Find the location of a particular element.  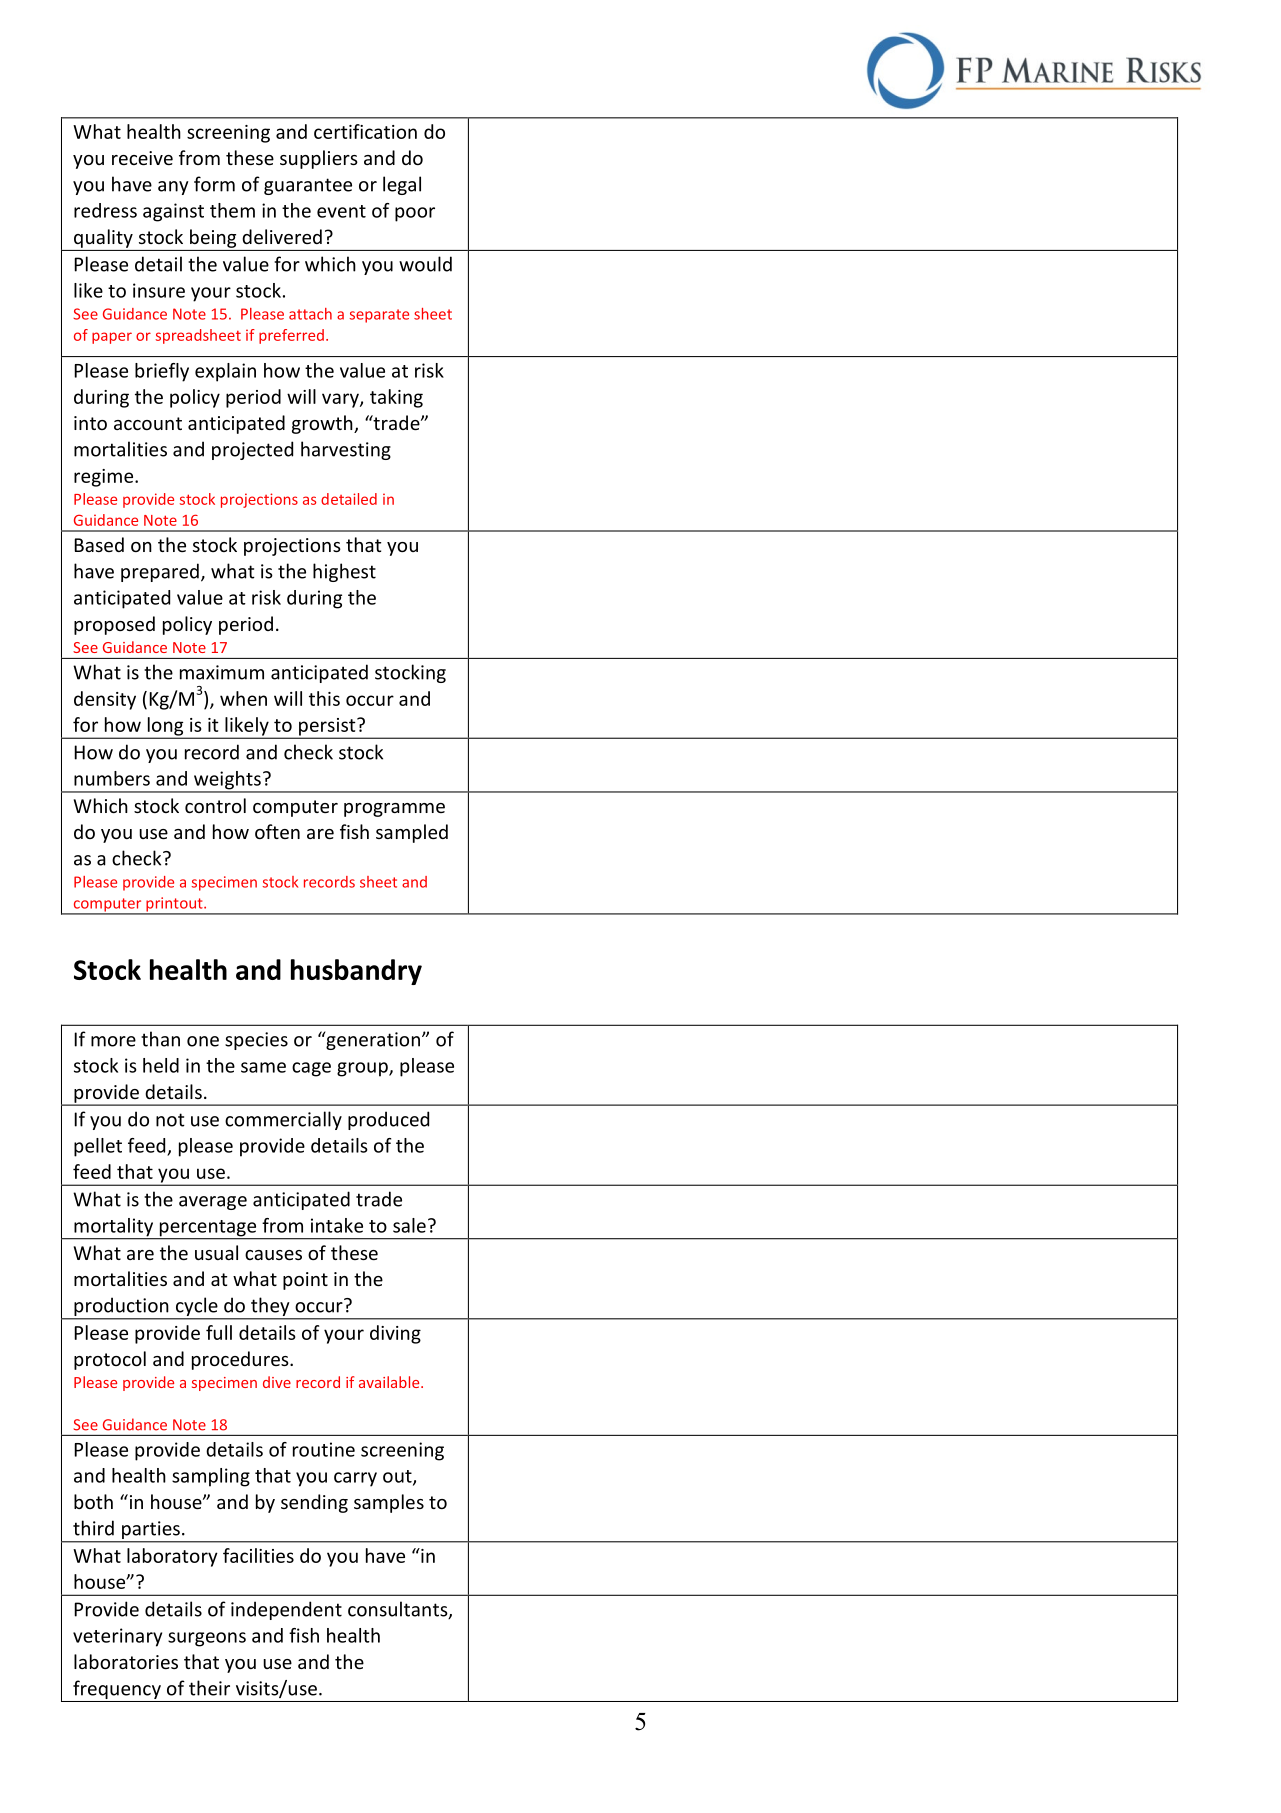

legal is located at coordinates (402, 185).
